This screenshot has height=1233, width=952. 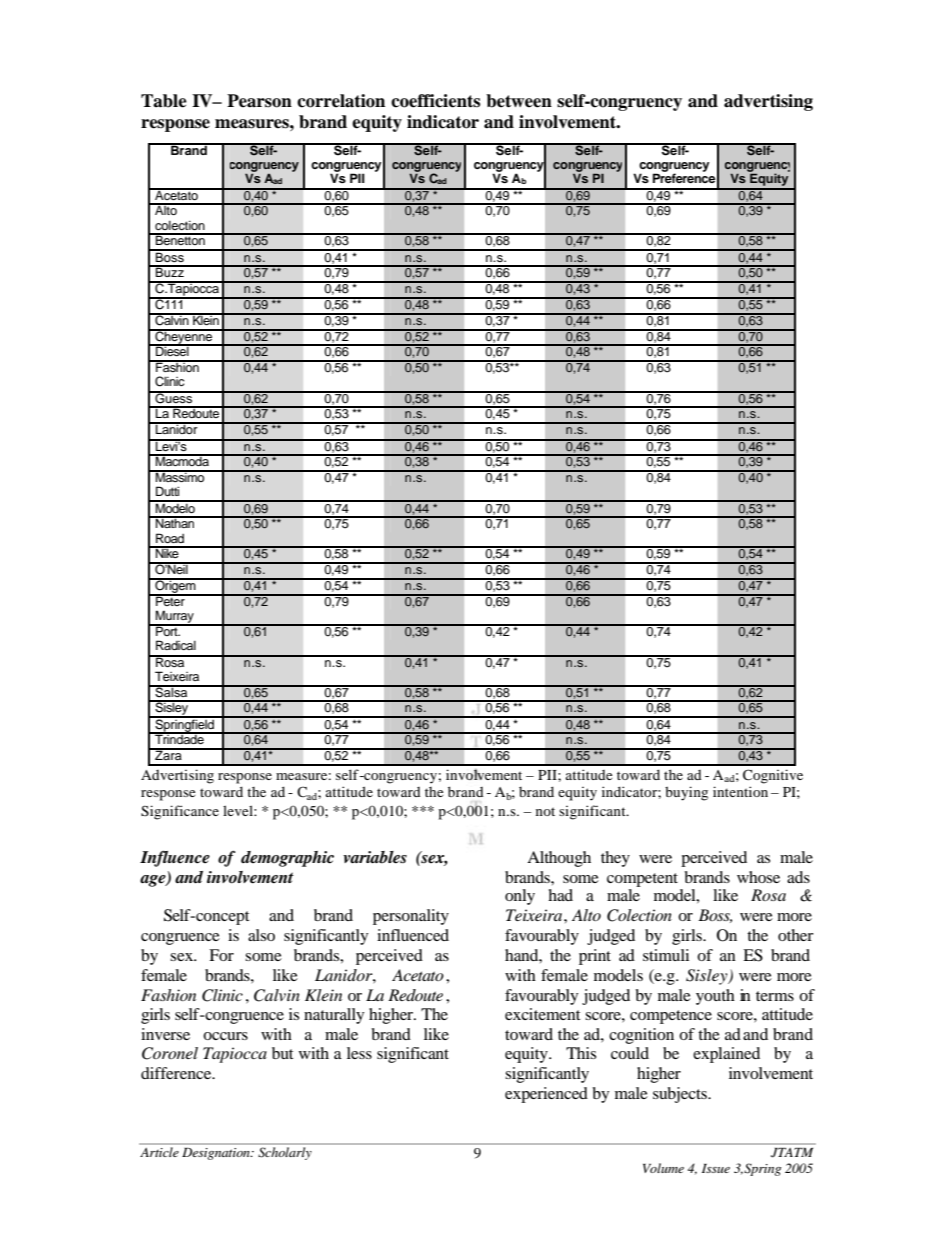 What do you see at coordinates (546, 1095) in the screenshot?
I see `experienced` at bounding box center [546, 1095].
